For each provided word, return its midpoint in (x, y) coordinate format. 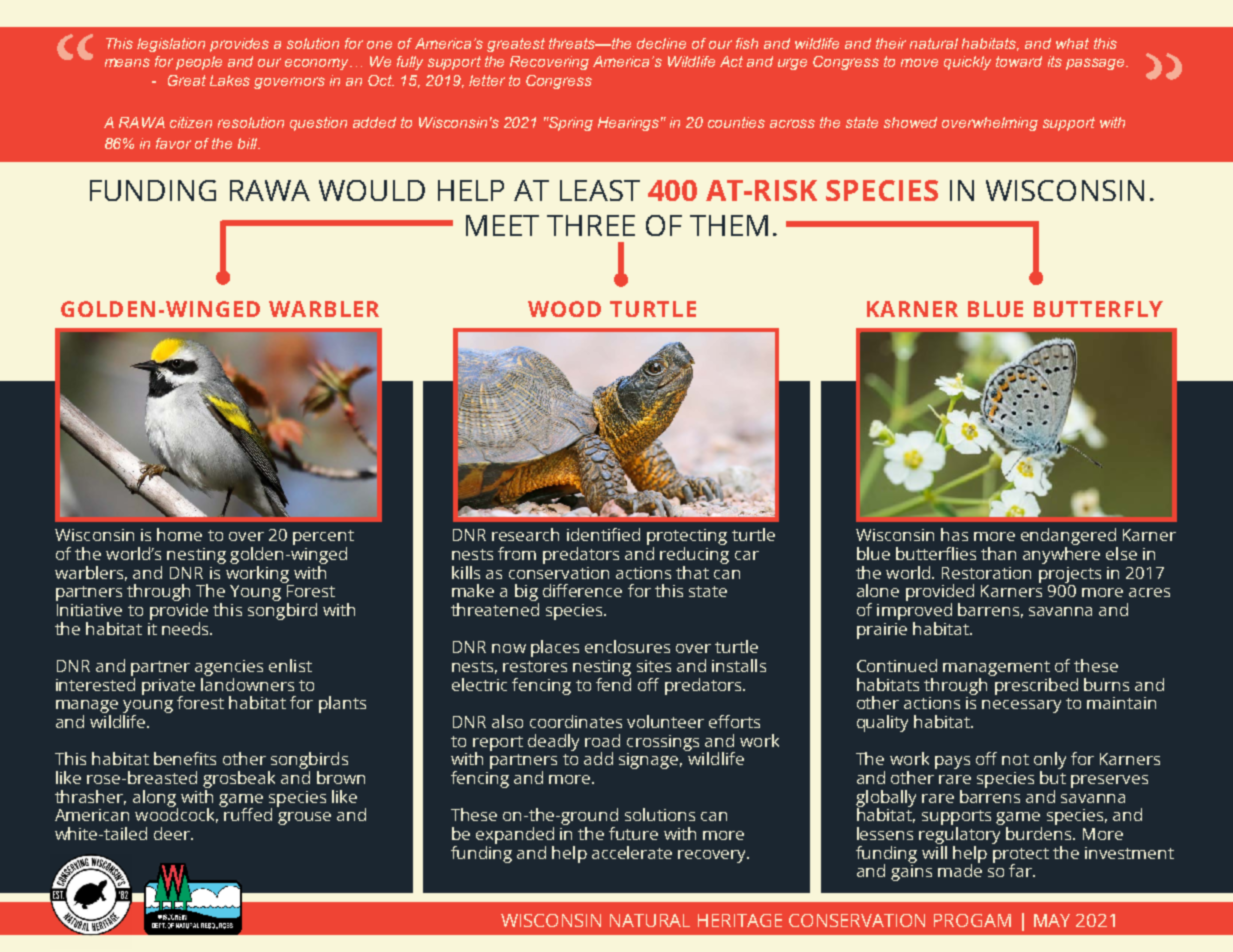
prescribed (1035, 685)
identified (603, 534)
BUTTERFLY (1098, 309)
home (179, 534)
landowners (247, 683)
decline (661, 43)
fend (613, 683)
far (1022, 870)
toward (1019, 61)
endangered (1069, 538)
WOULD (372, 190)
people (199, 63)
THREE (591, 225)
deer (173, 833)
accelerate (632, 852)
